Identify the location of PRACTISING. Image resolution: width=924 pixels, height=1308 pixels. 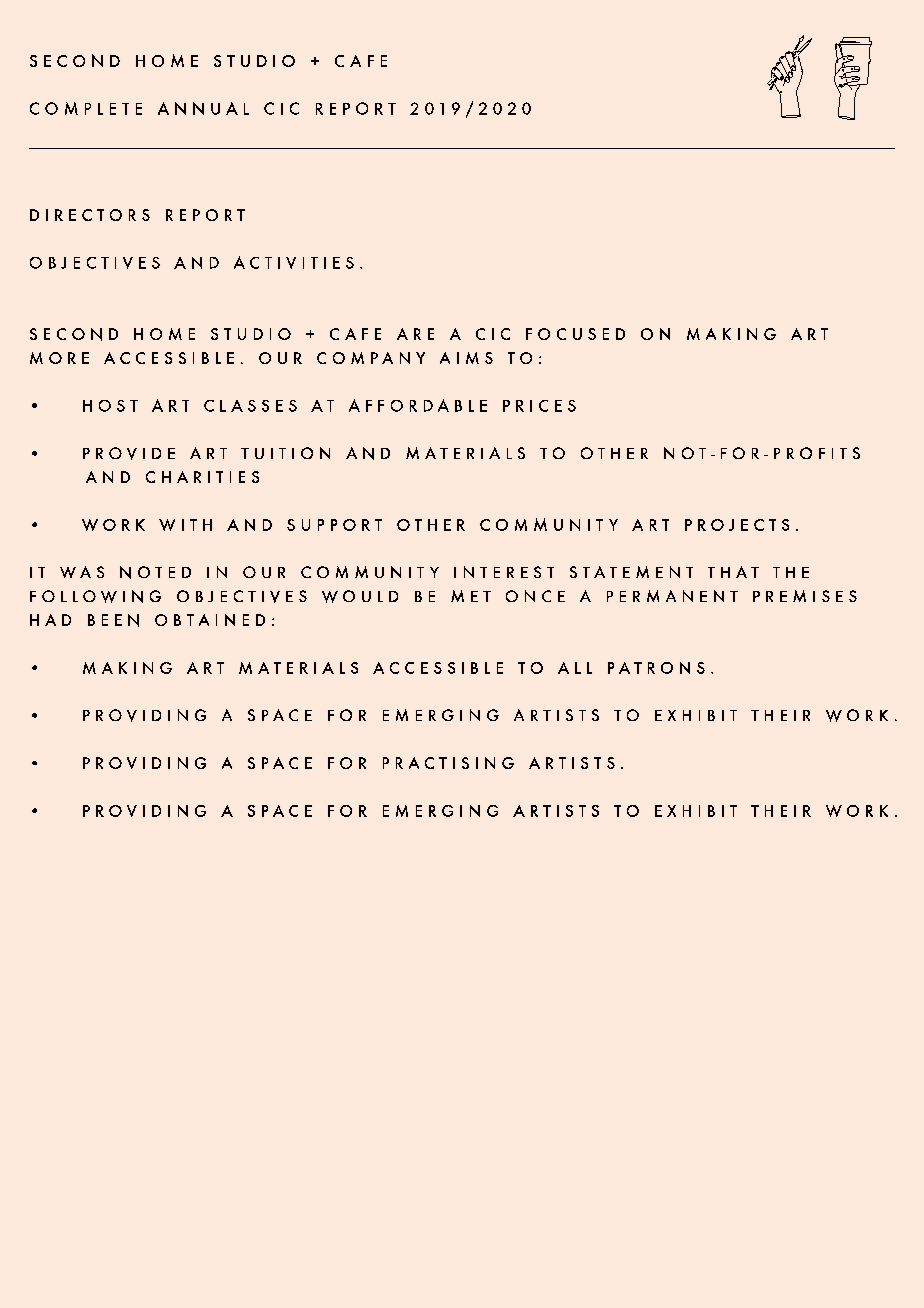
(448, 763).
